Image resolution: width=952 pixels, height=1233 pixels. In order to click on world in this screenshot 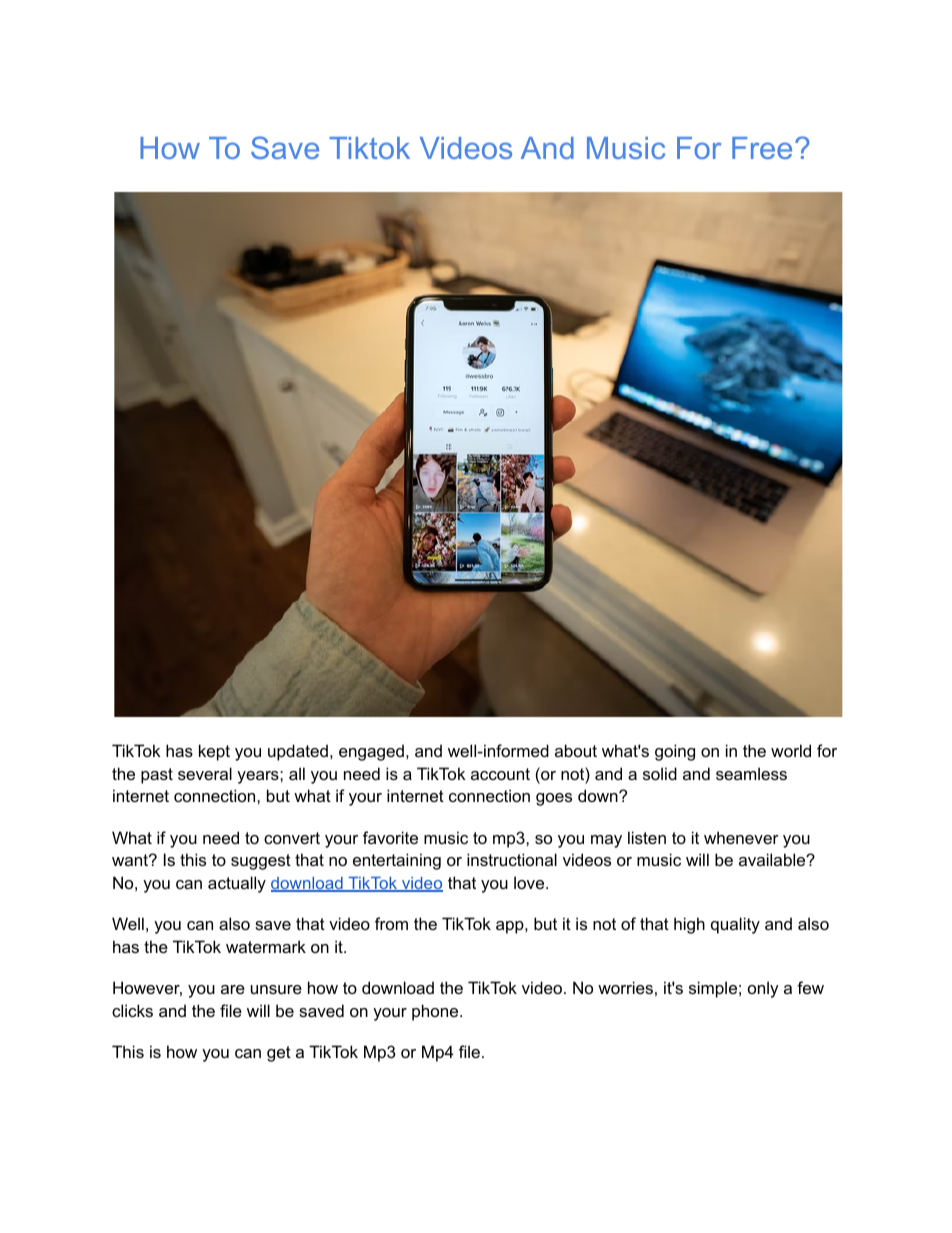, I will do `click(791, 750)`.
